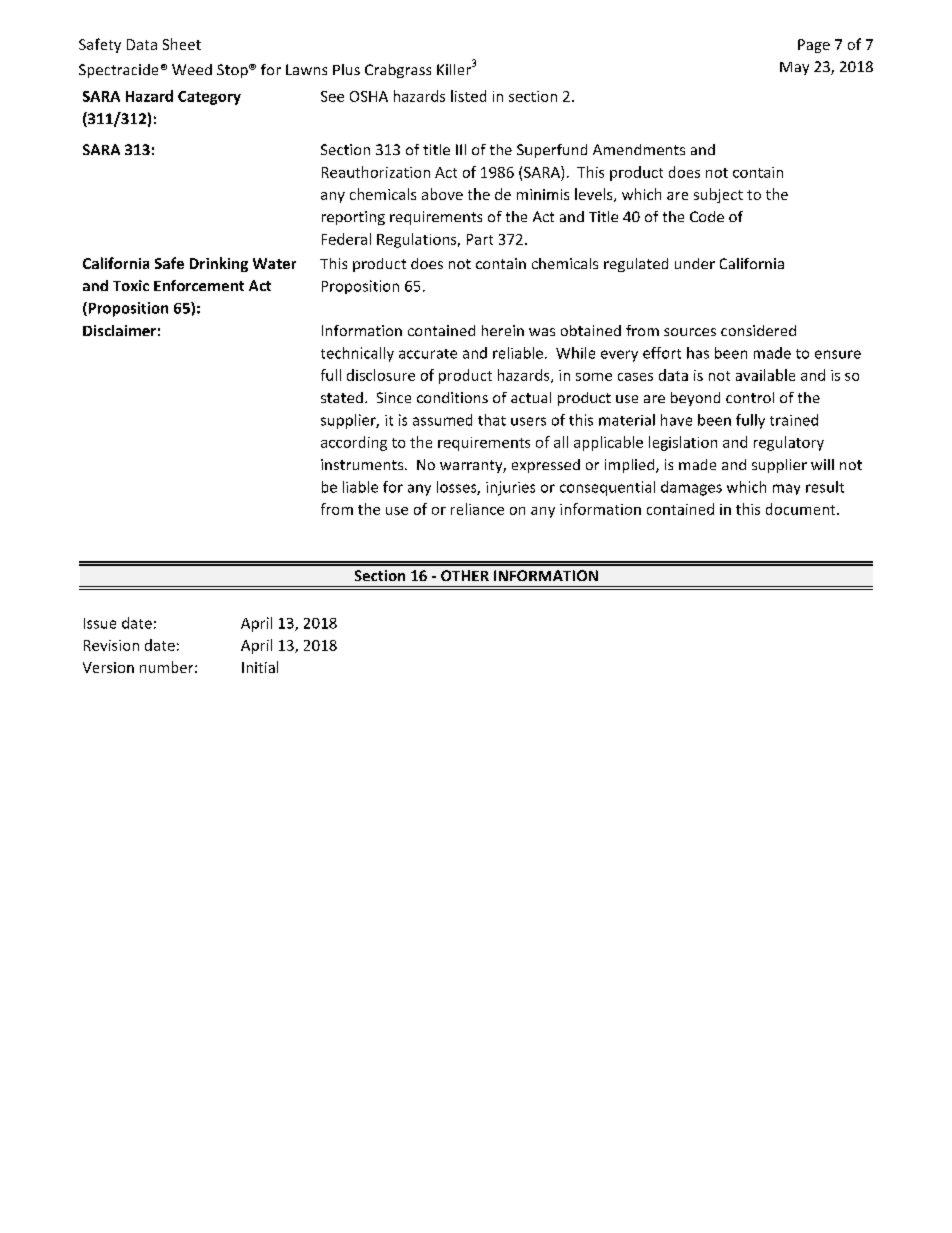  Describe the element at coordinates (718, 195) in the image. I see `subject` at that location.
